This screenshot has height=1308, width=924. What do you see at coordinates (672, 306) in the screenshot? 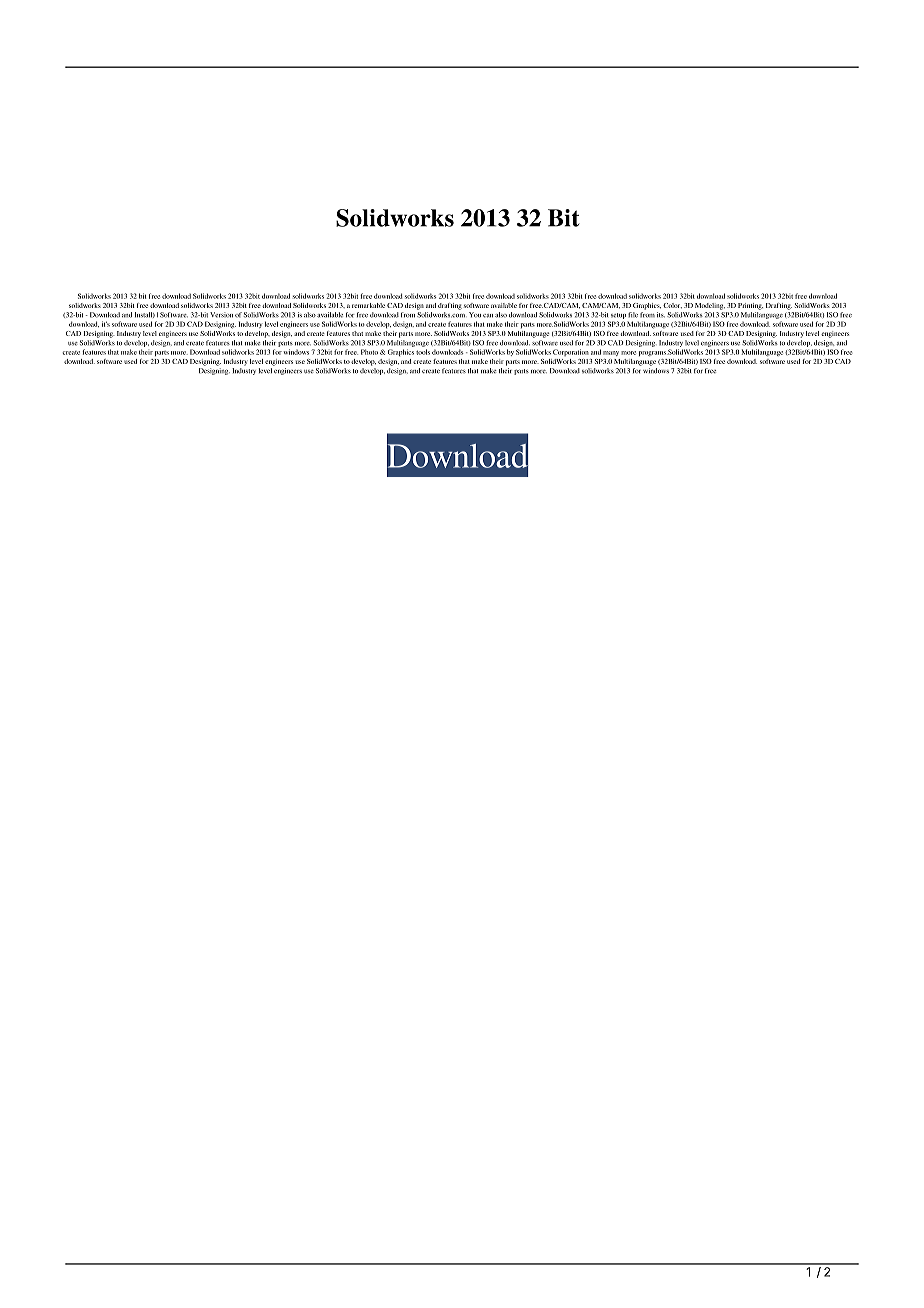
I see `Color` at bounding box center [672, 306].
